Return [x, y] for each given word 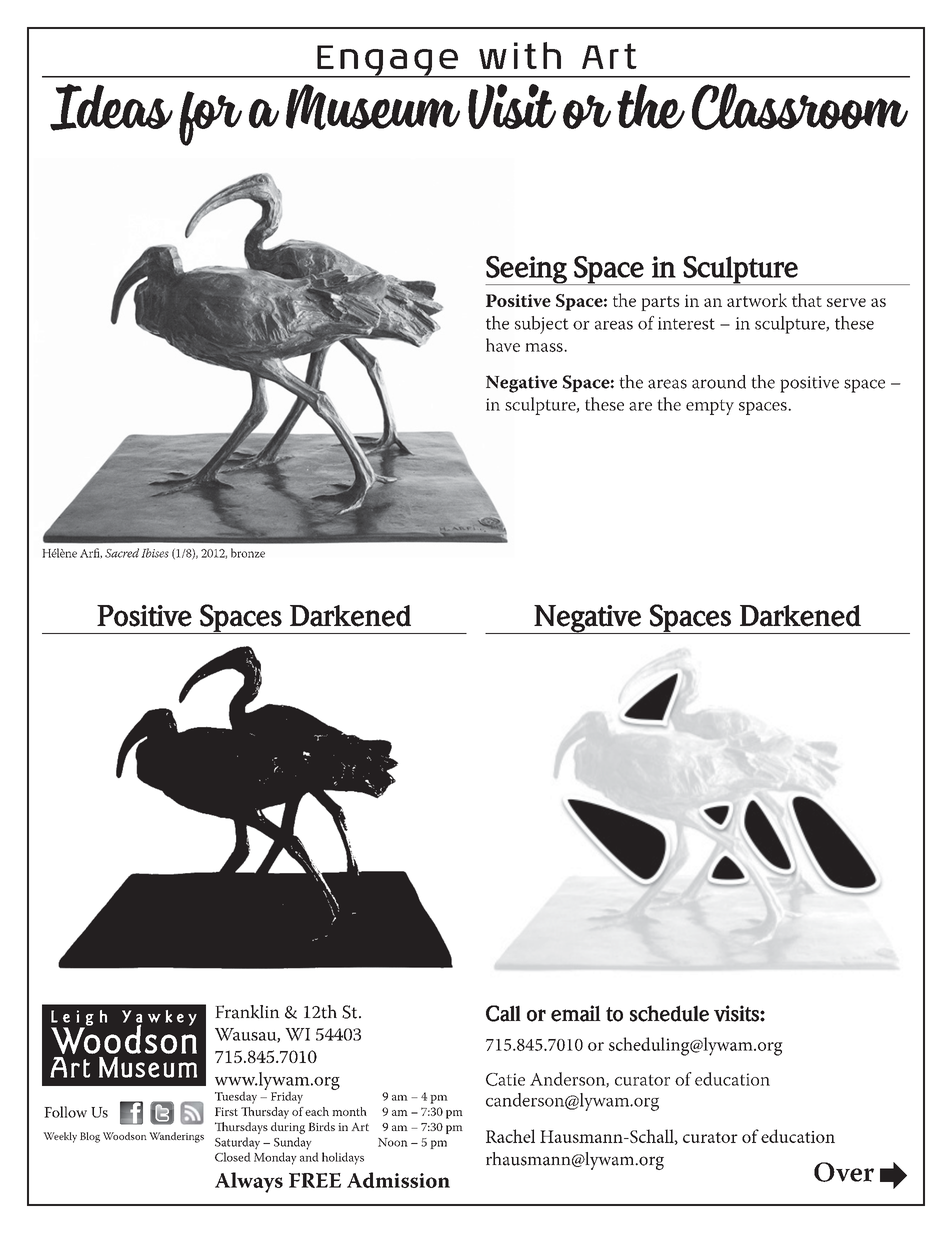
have [503, 345]
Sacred [122, 553]
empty [710, 407]
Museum [373, 107]
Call [503, 1013]
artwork [757, 300]
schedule [669, 1013]
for [205, 118]
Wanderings [176, 1137]
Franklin [247, 1012]
